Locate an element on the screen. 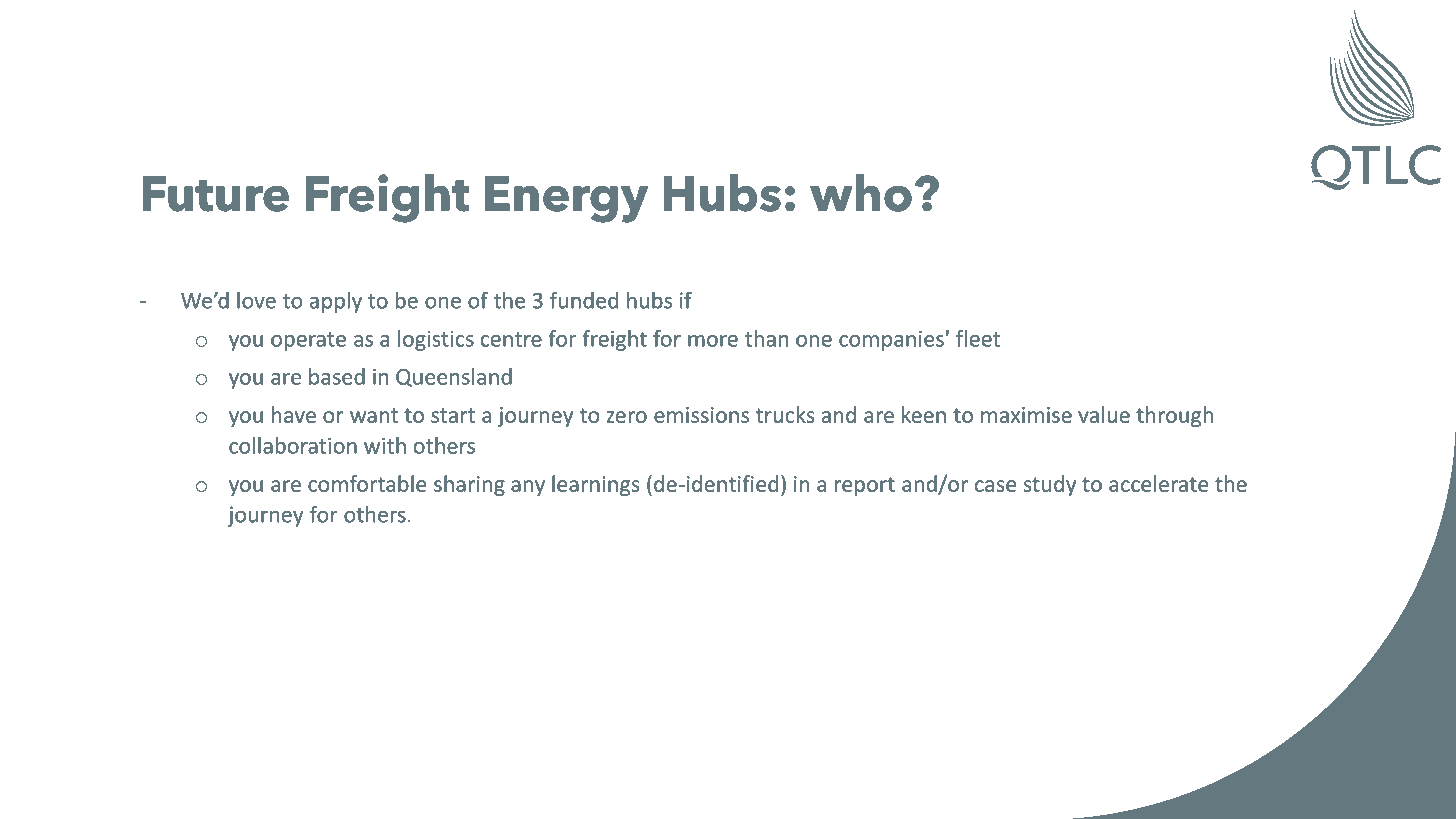  who is located at coordinates (861, 193).
